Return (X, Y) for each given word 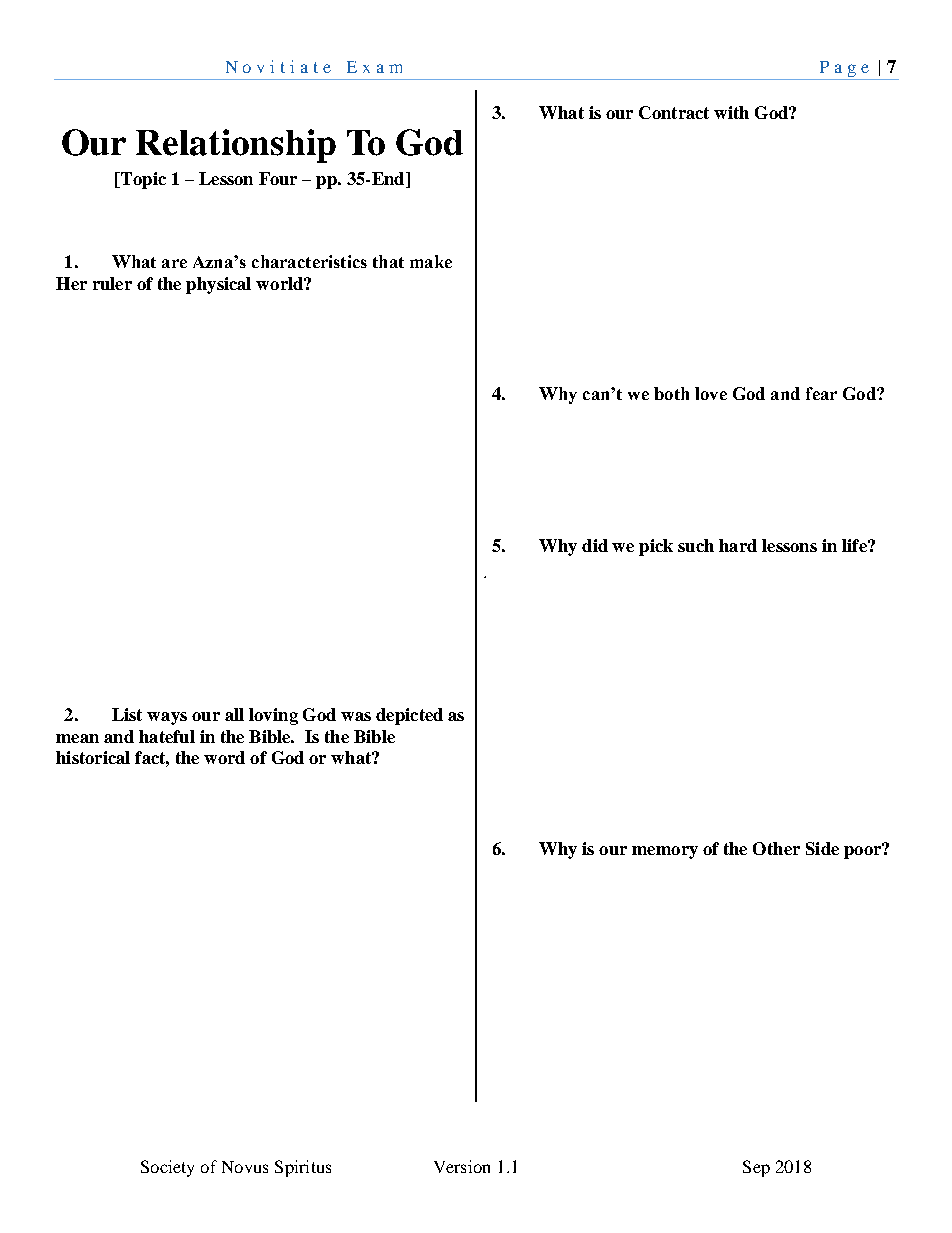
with (731, 112)
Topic (142, 180)
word (224, 757)
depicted (409, 716)
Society (167, 1168)
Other (776, 848)
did (595, 545)
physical (218, 285)
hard (738, 545)
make (431, 261)
